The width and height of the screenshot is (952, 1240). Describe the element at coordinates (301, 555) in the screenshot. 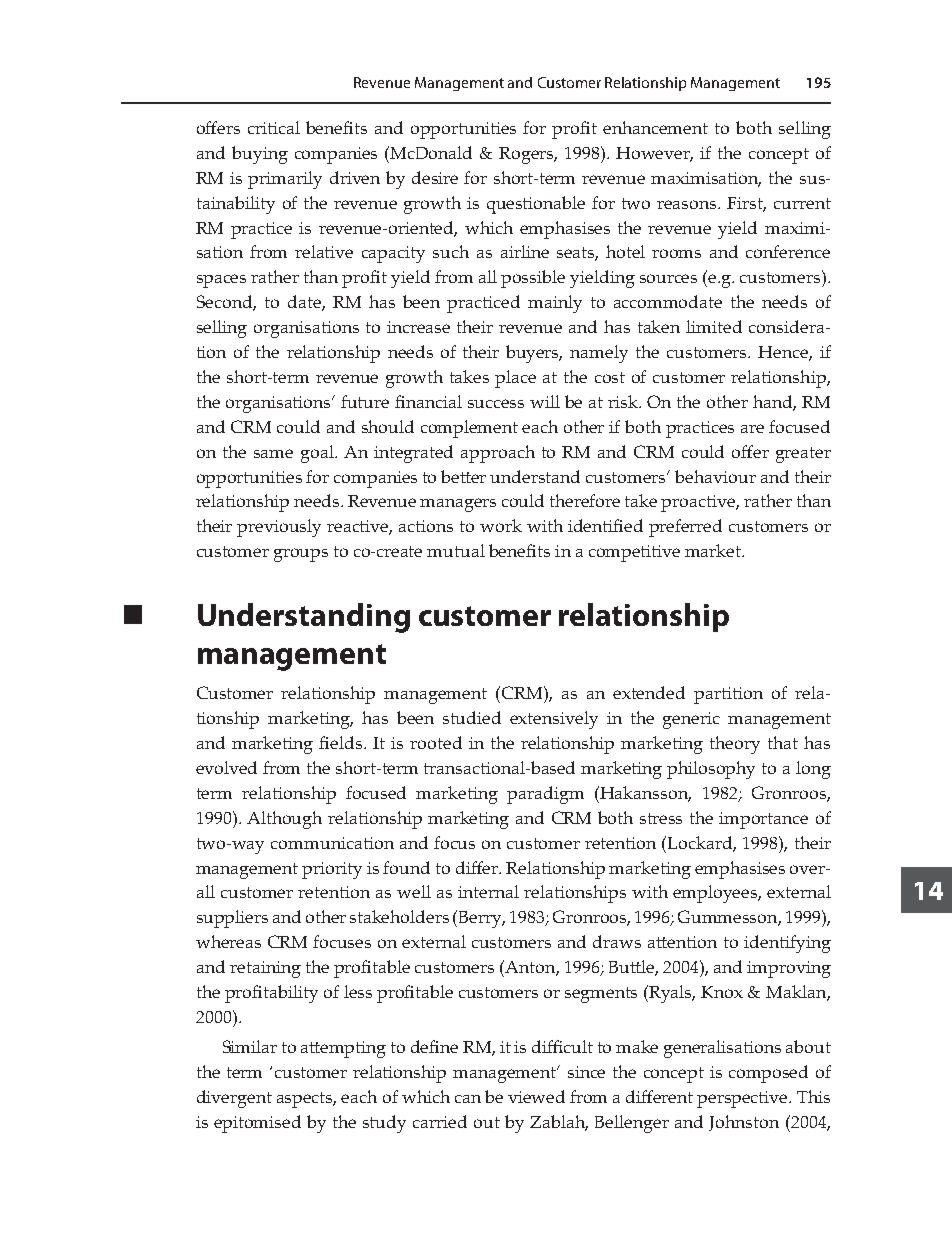

I see `groups` at that location.
